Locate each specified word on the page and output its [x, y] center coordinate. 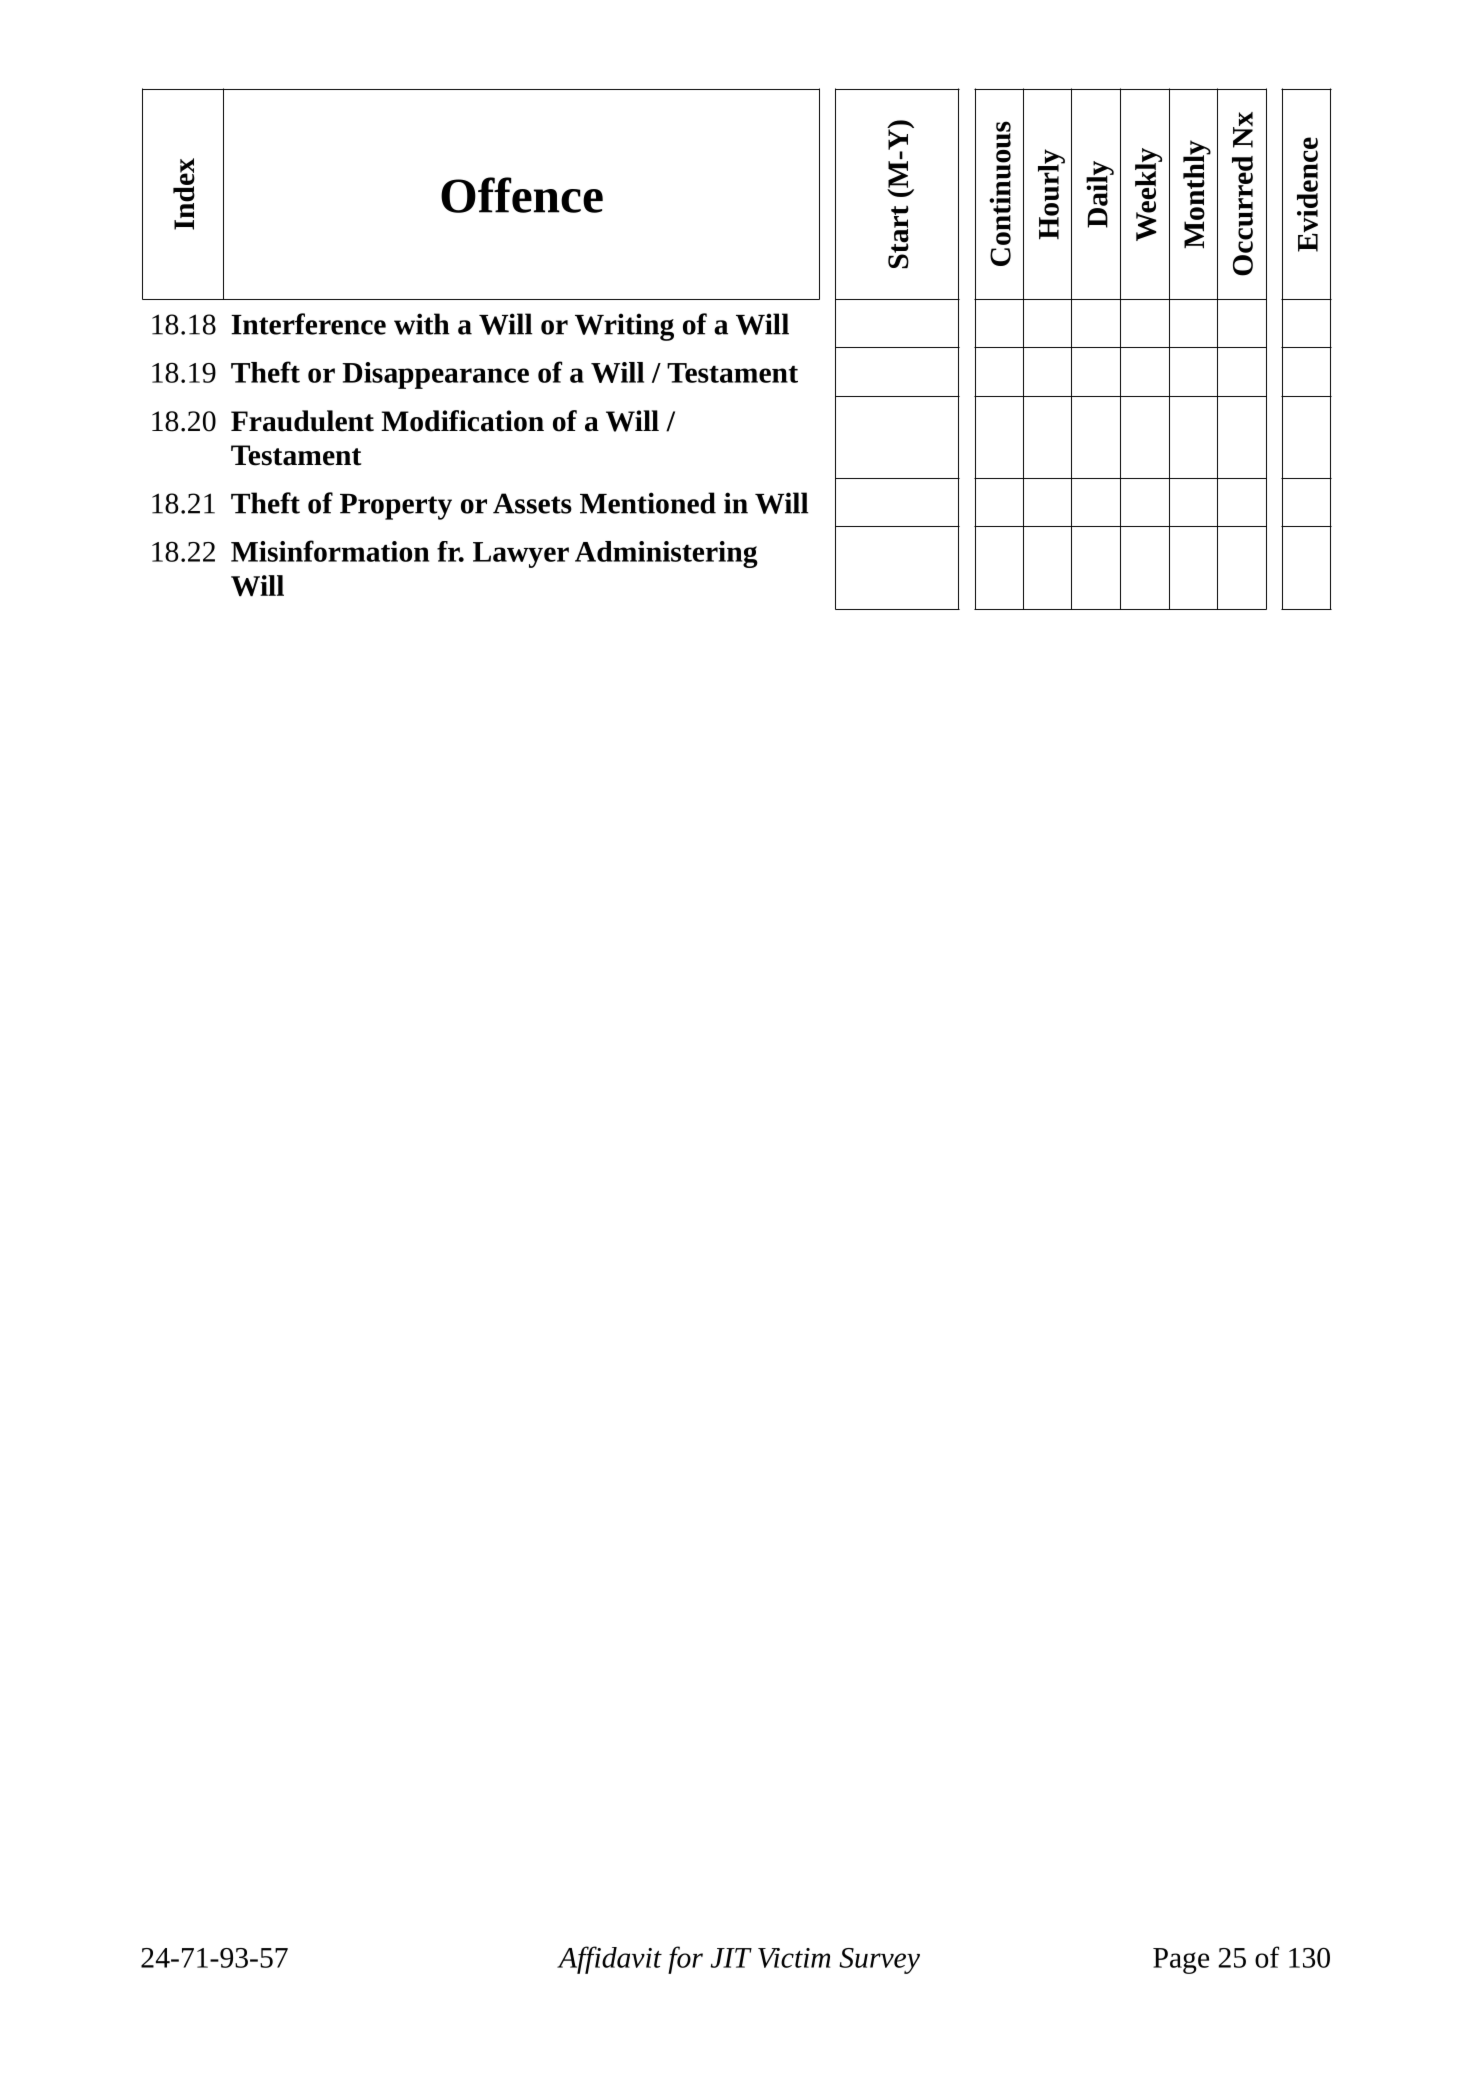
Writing [624, 327]
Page [1181, 1961]
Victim [794, 1958]
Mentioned [648, 503]
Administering [666, 554]
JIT [731, 1958]
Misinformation [330, 551]
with [422, 324]
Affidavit [609, 1960]
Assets [532, 503]
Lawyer [521, 555]
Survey [879, 1961]
